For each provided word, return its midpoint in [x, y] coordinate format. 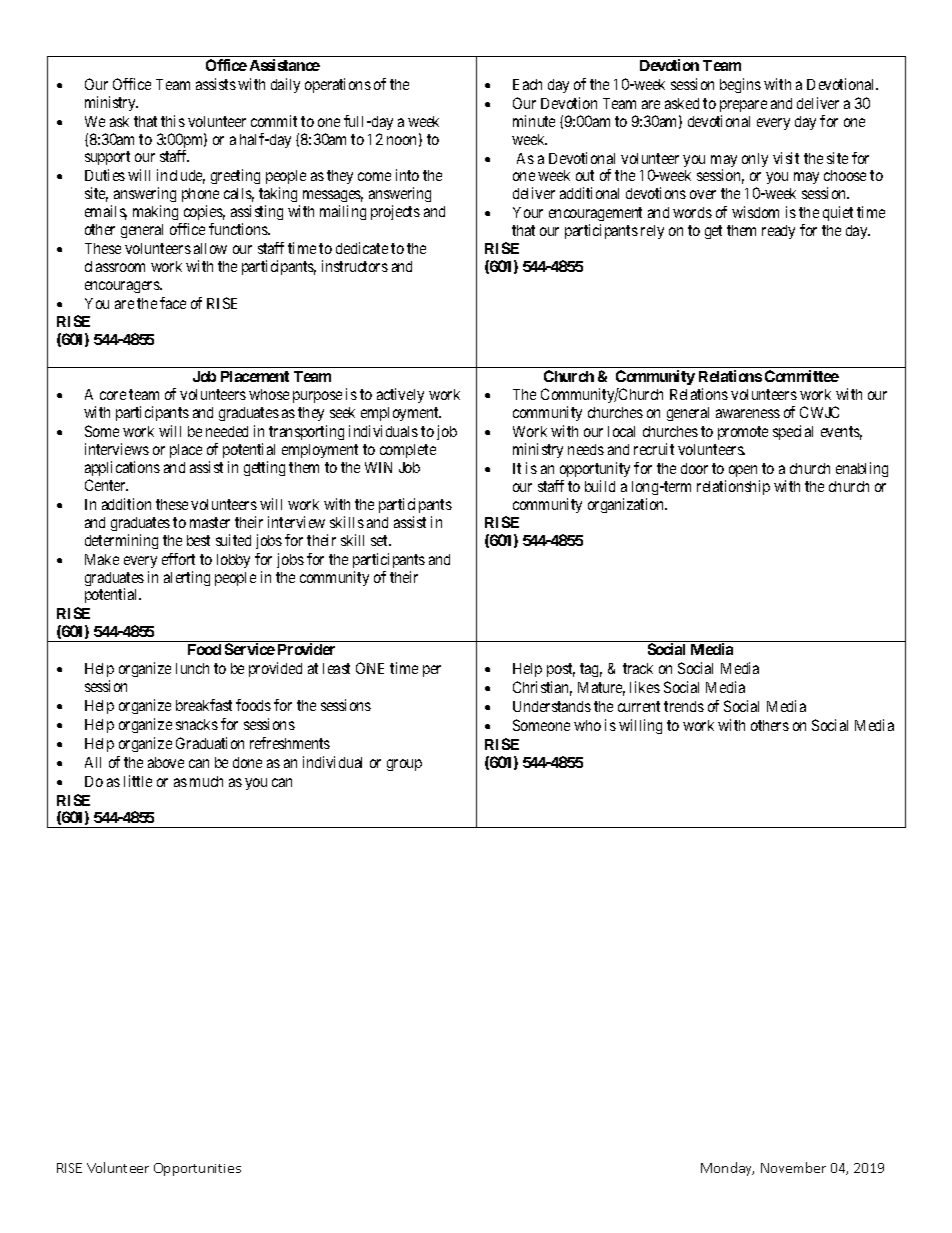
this [173, 121]
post [561, 670]
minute [534, 121]
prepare [743, 106]
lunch [192, 668]
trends [684, 706]
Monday [727, 1169]
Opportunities [197, 1169]
